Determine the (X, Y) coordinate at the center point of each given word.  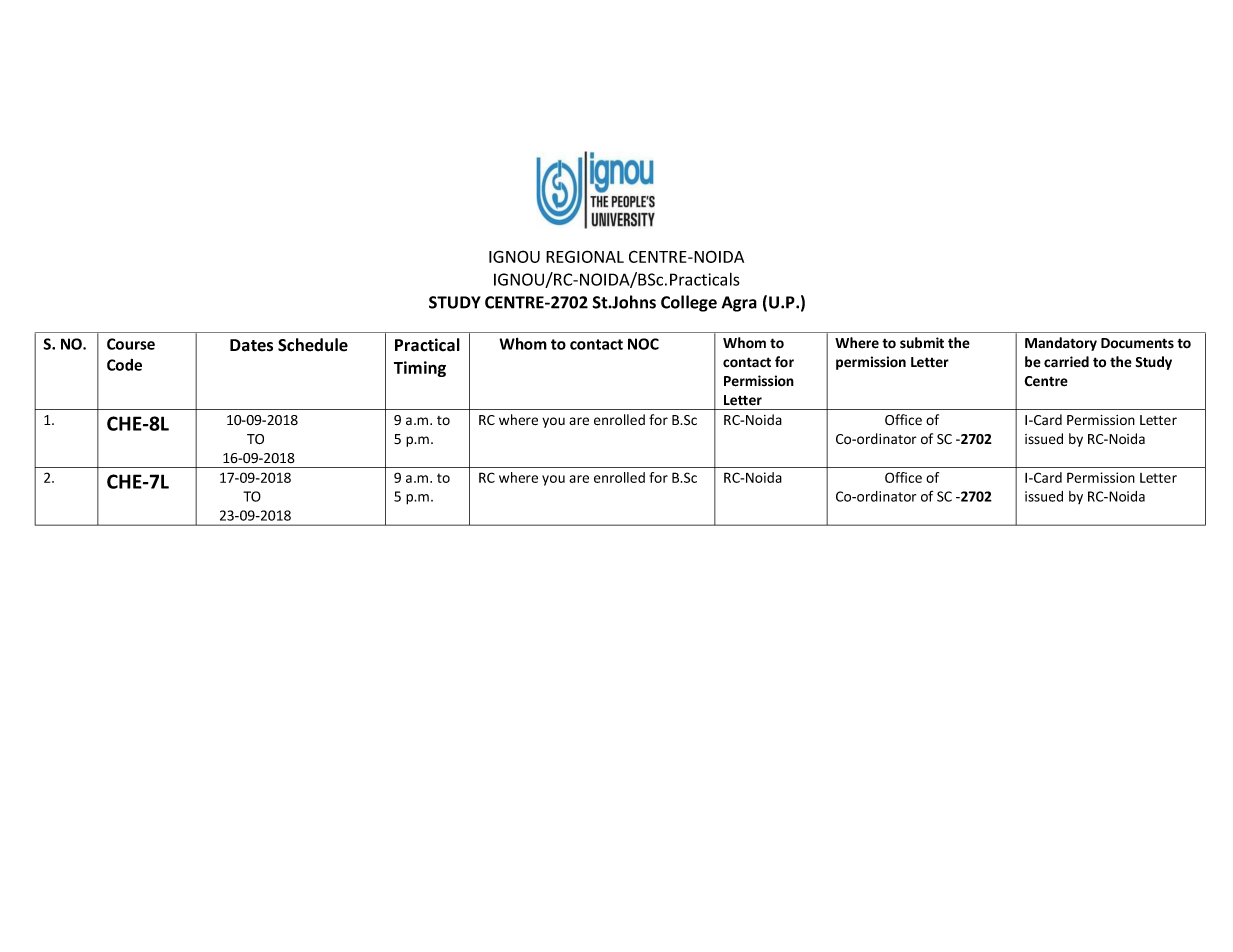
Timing (420, 369)
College (689, 303)
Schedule (313, 345)
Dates (251, 345)
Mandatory (1061, 344)
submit (922, 343)
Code (124, 365)
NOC (643, 344)
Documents (1137, 343)
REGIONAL (585, 256)
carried (1066, 362)
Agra (739, 304)
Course (131, 344)
